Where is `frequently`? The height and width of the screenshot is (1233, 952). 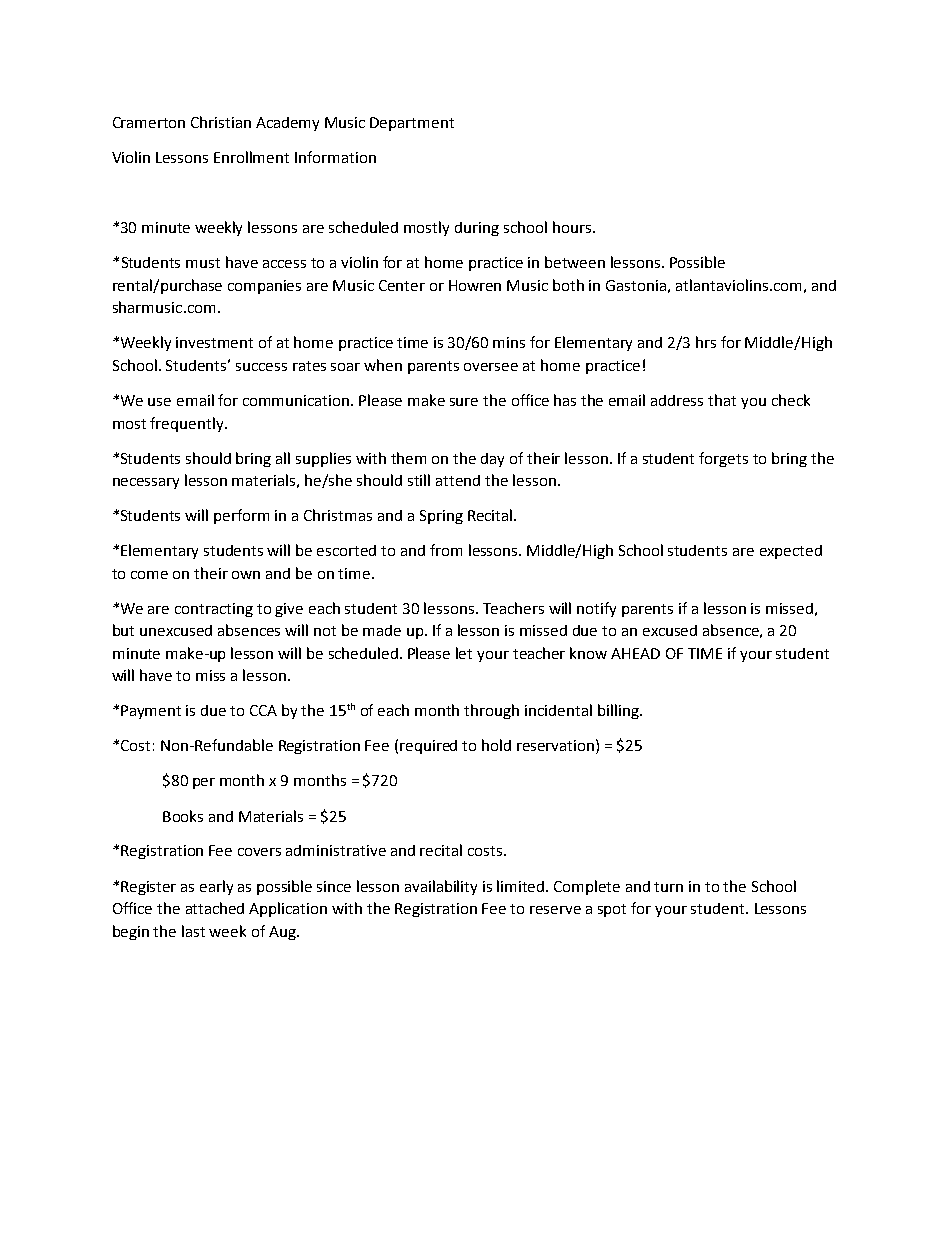 frequently is located at coordinates (188, 424).
